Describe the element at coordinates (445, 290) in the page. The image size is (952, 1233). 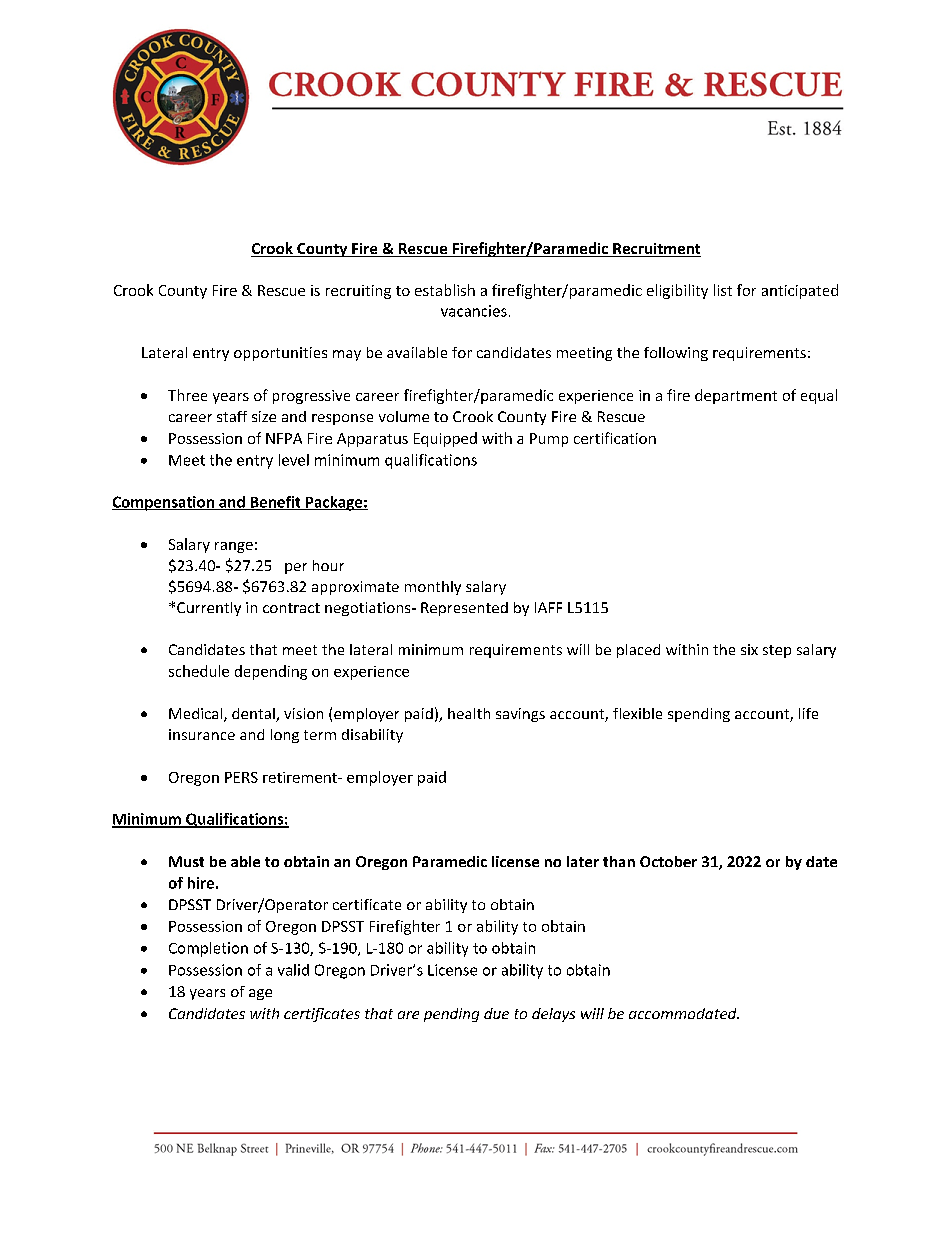
I see `establish` at that location.
